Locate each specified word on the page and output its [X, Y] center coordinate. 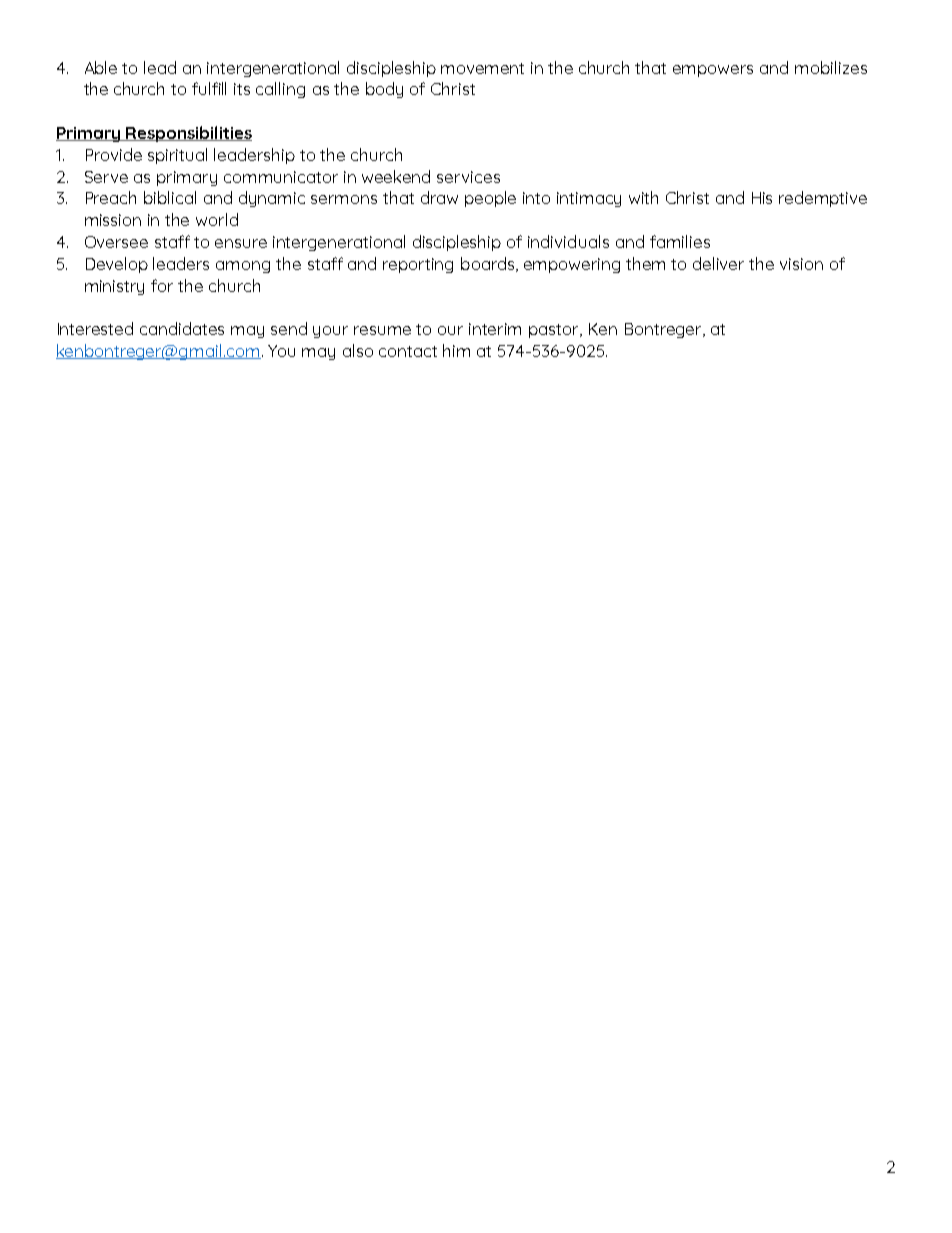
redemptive [823, 199]
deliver [718, 263]
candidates [182, 328]
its [242, 89]
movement [482, 68]
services [468, 177]
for [162, 285]
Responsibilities [188, 134]
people [490, 199]
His [762, 198]
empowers [713, 71]
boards [489, 264]
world [217, 219]
